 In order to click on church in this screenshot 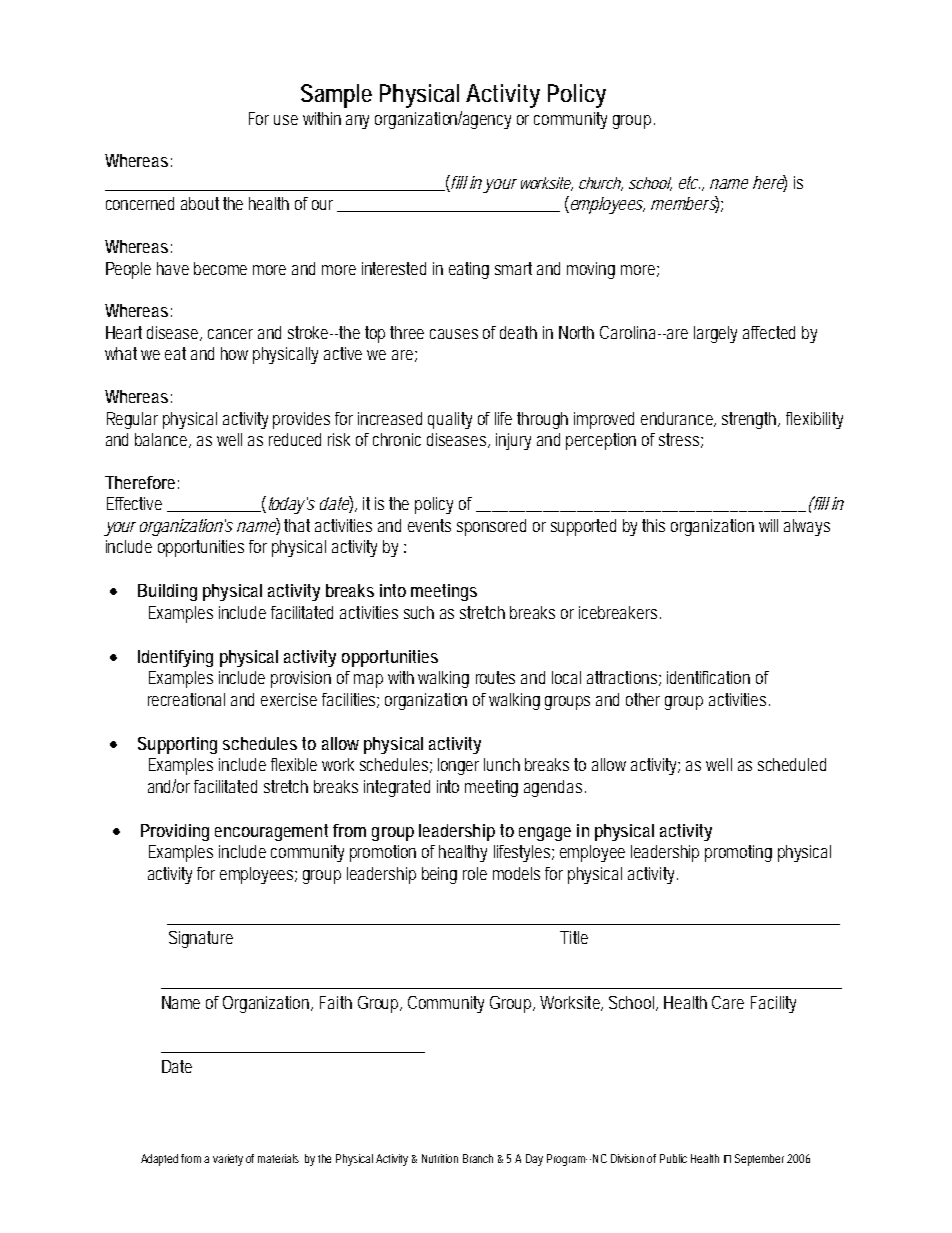, I will do `click(601, 184)`.
